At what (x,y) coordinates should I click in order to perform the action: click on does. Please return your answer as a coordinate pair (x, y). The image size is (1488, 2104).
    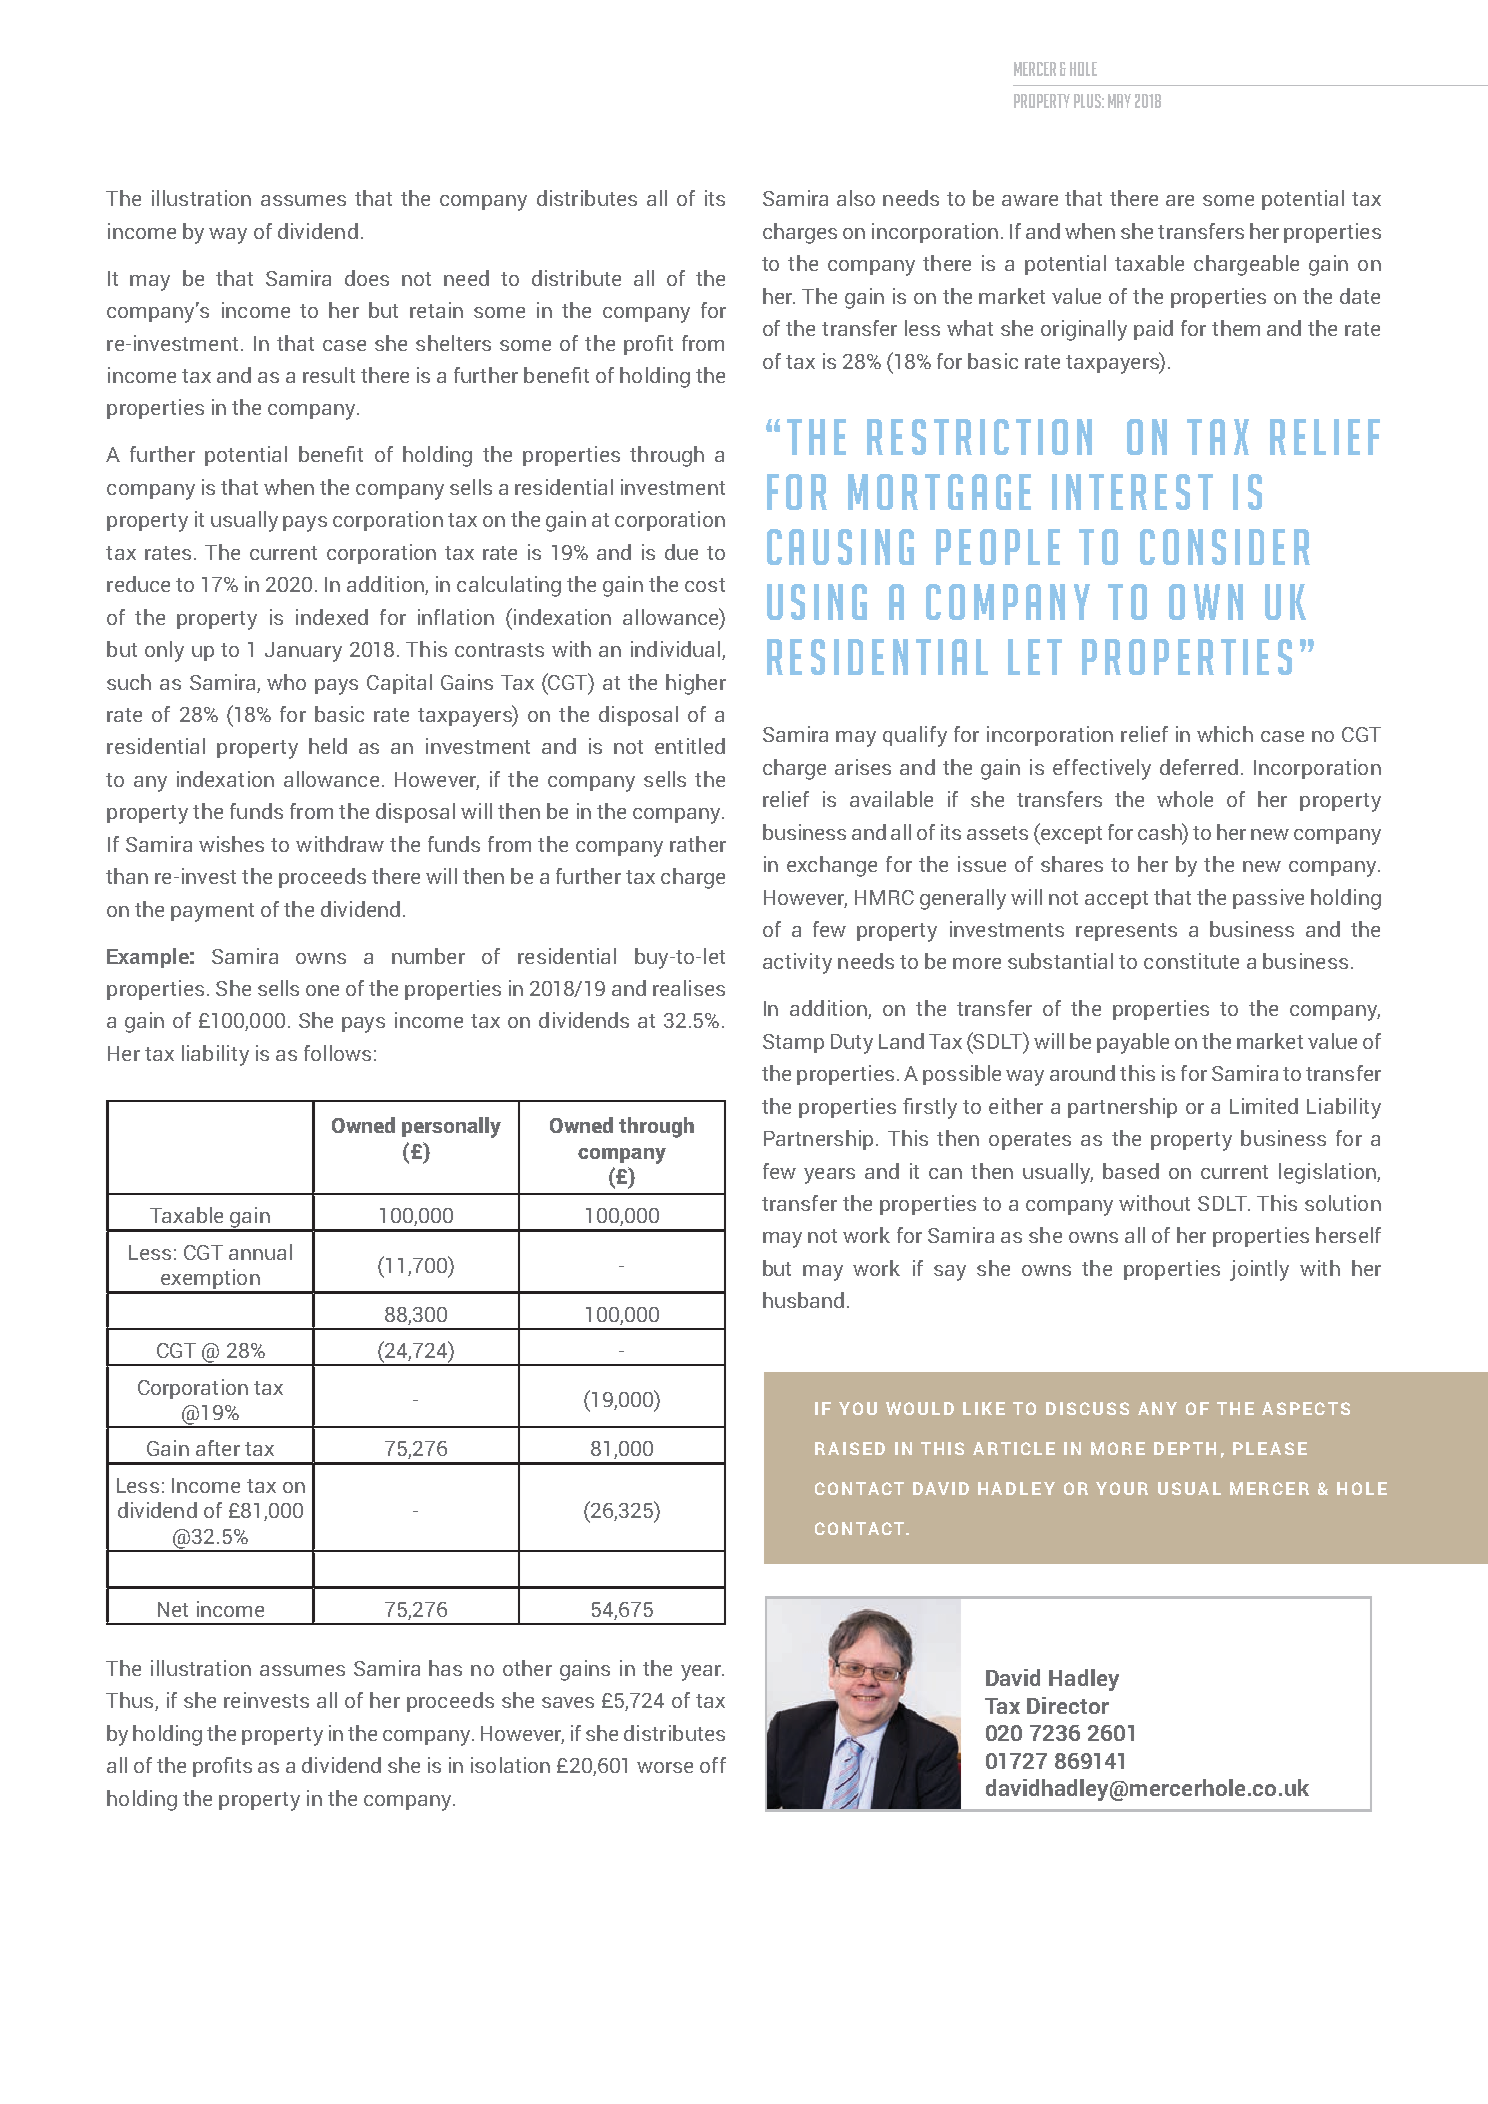
    Looking at the image, I should click on (367, 278).
